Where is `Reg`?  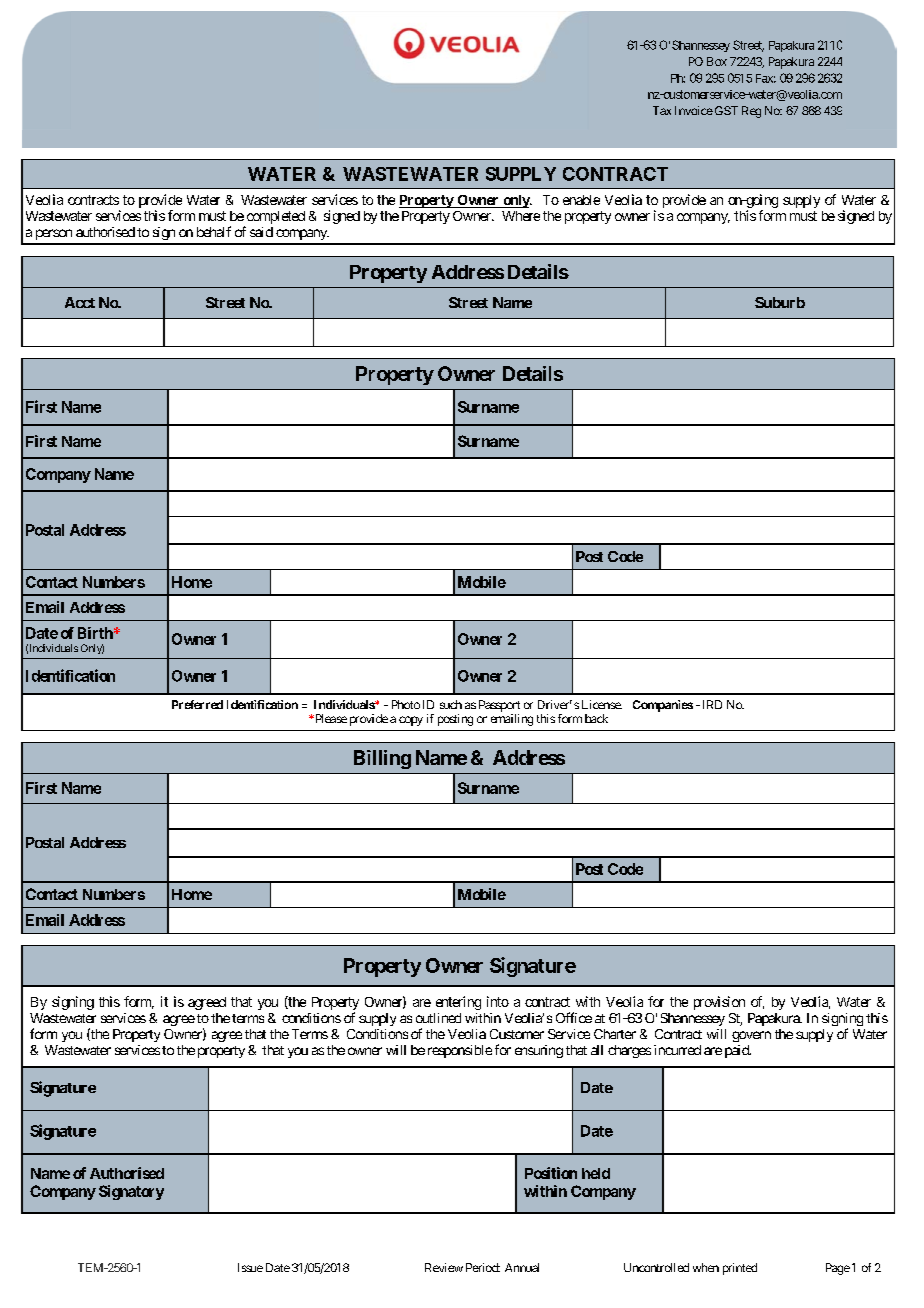
Reg is located at coordinates (751, 112).
